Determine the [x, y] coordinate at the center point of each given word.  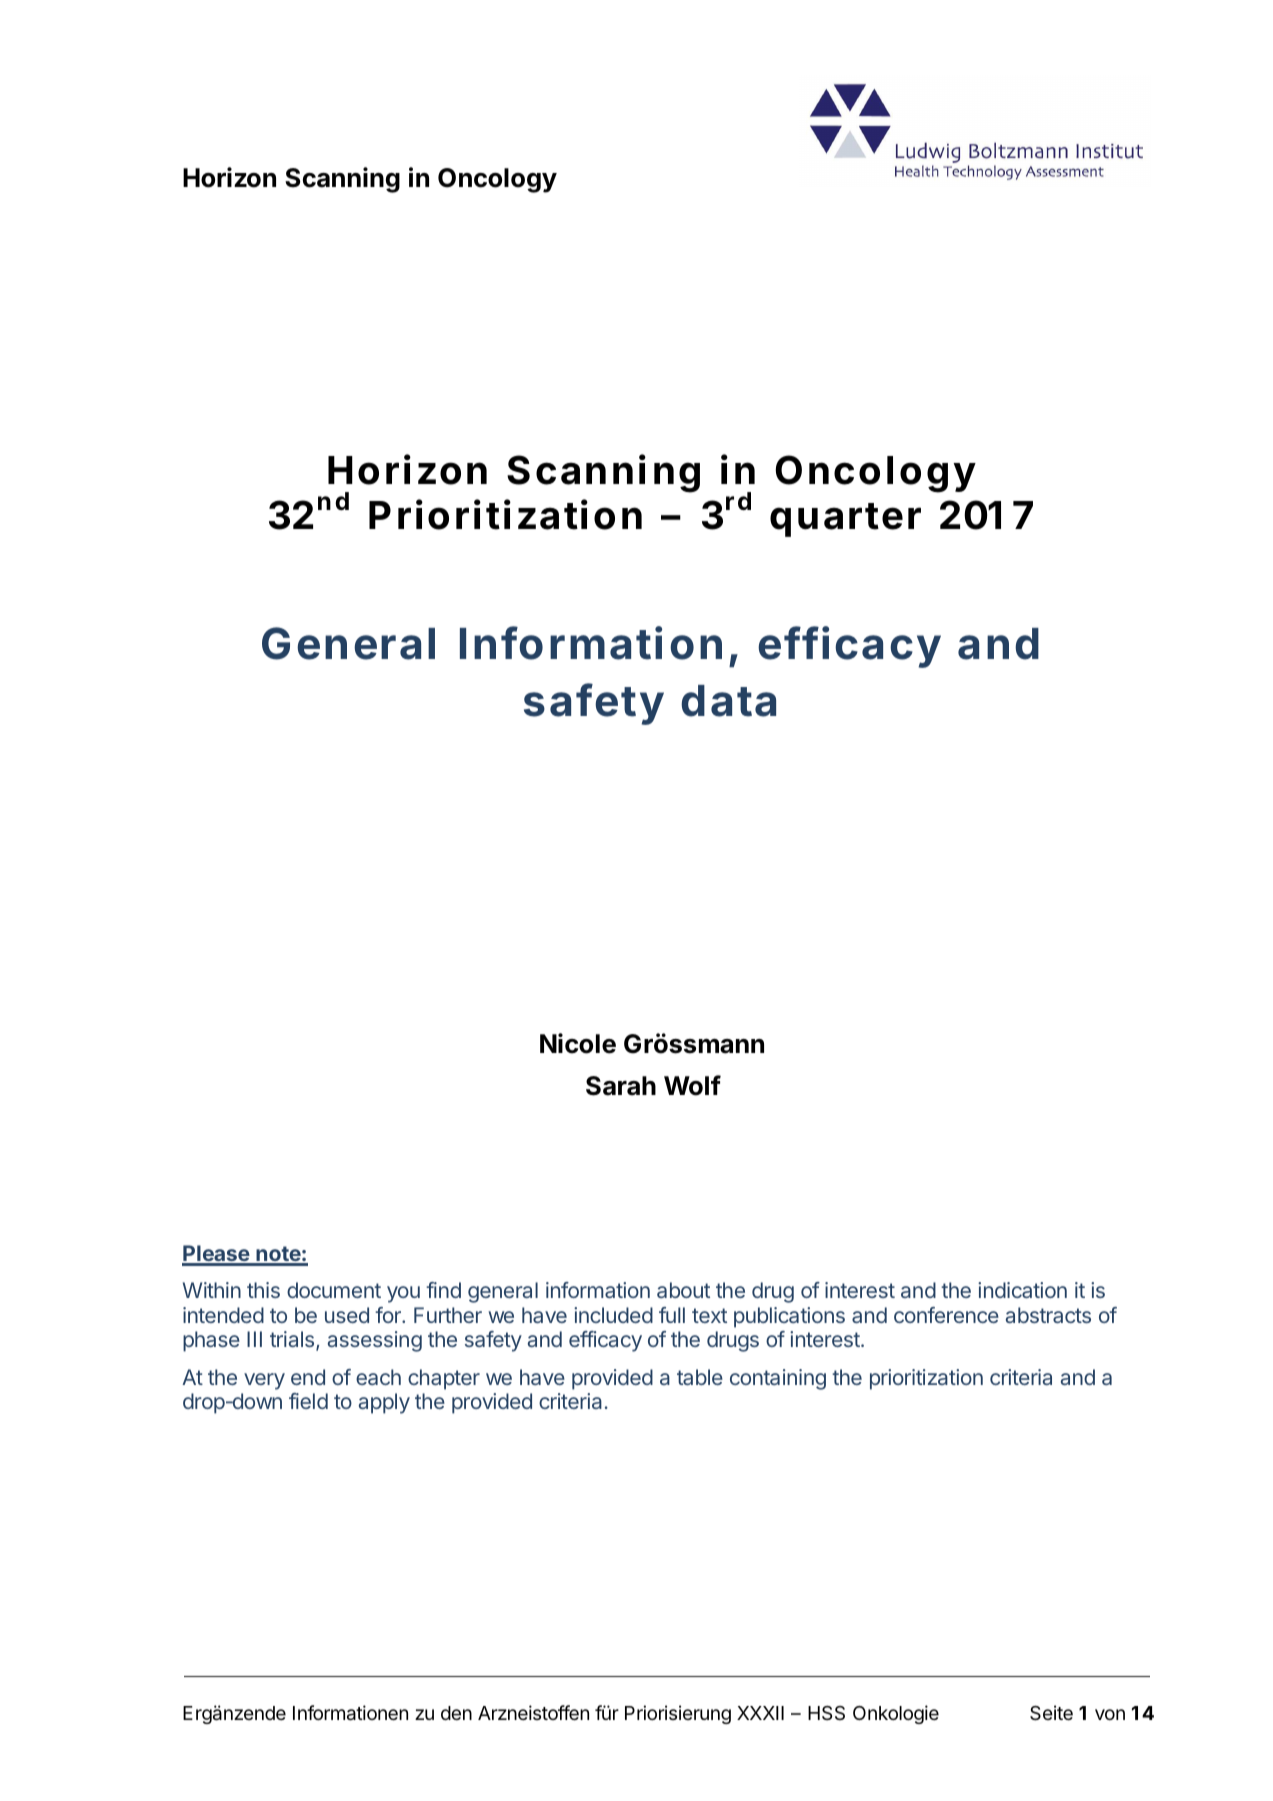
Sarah [621, 1086]
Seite [1051, 1713]
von [1110, 1714]
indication [1022, 1290]
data [728, 701]
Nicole [578, 1043]
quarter [845, 520]
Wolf [692, 1085]
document [334, 1290]
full [672, 1315]
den [456, 1713]
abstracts [1048, 1315]
